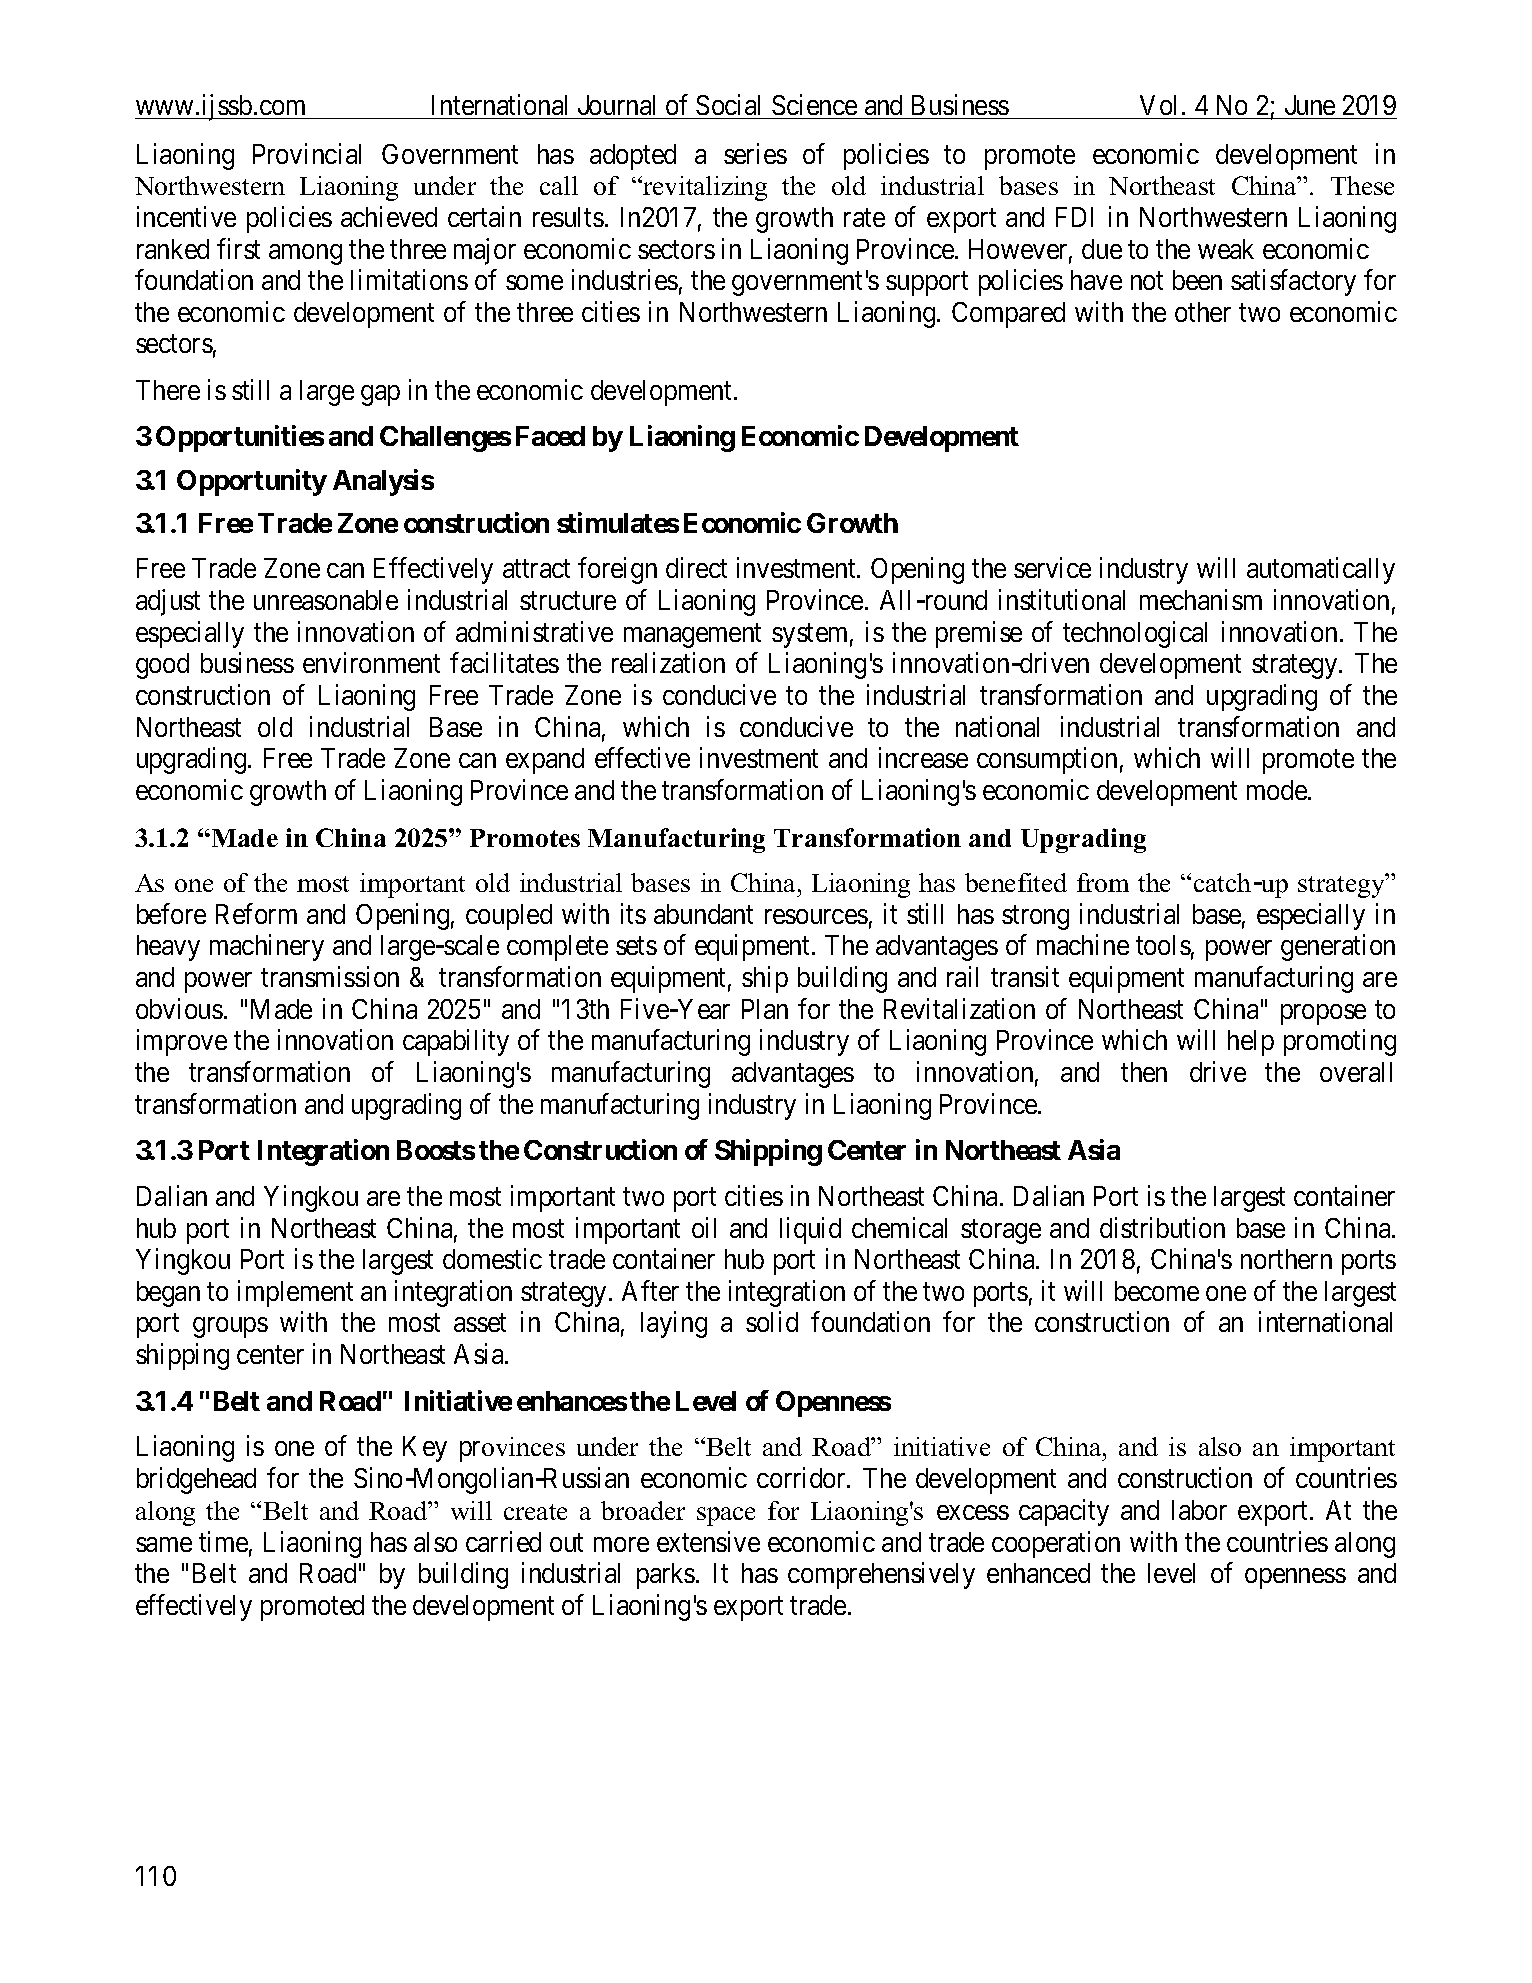 Image resolution: width=1532 pixels, height=1983 pixels. I want to click on improve, so click(182, 1043).
